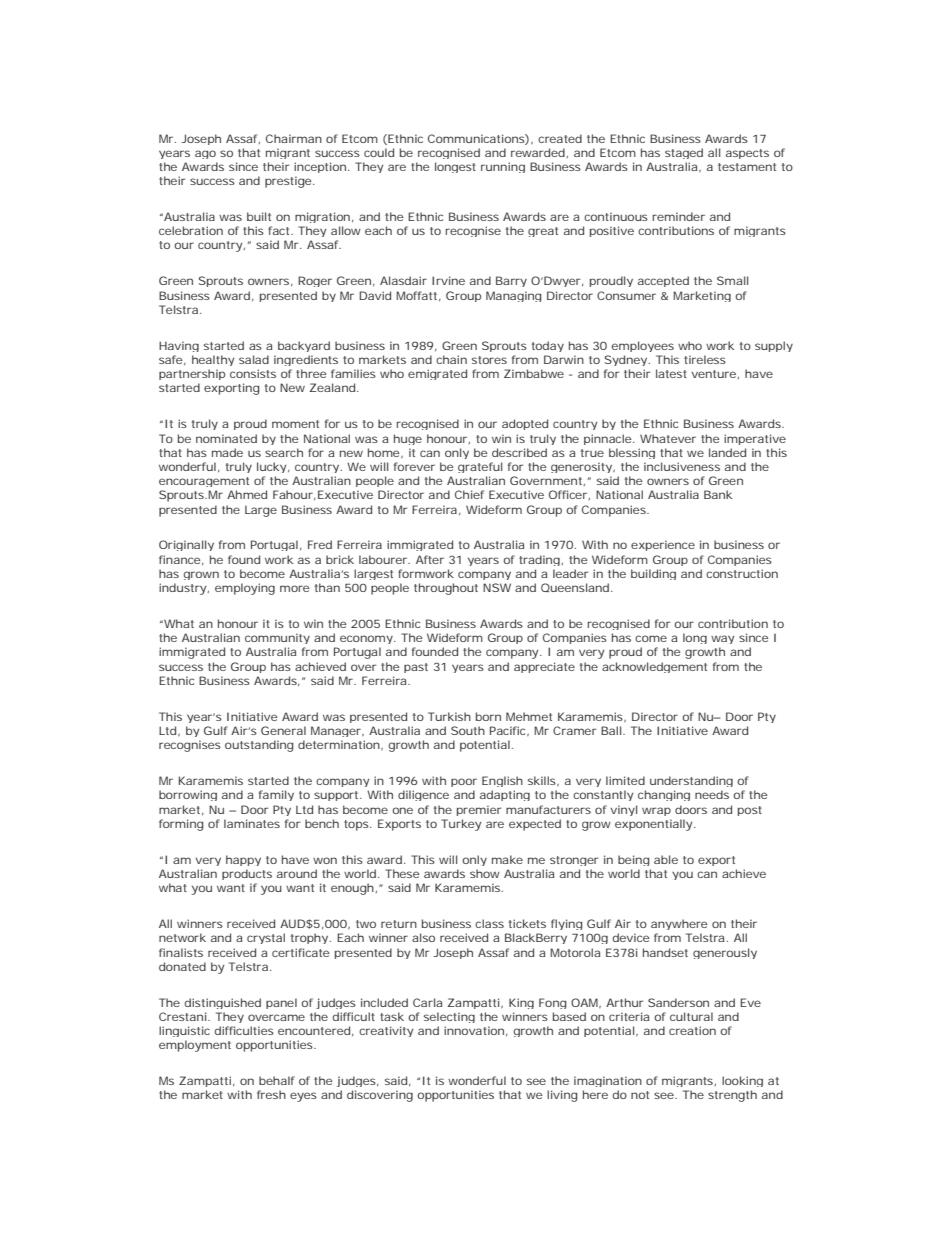  Describe the element at coordinates (277, 1080) in the document. I see `behalf` at that location.
